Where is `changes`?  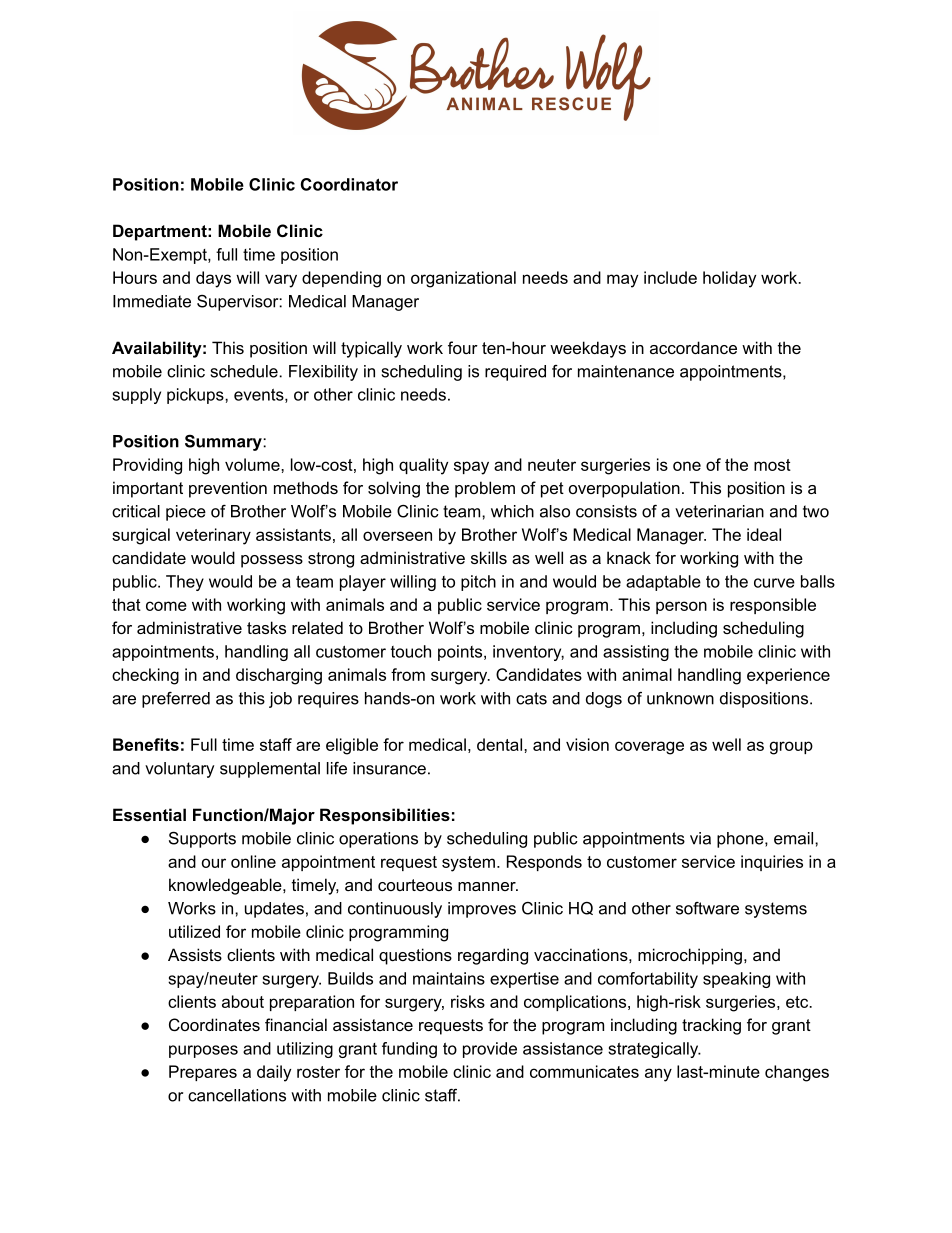 changes is located at coordinates (797, 1073).
